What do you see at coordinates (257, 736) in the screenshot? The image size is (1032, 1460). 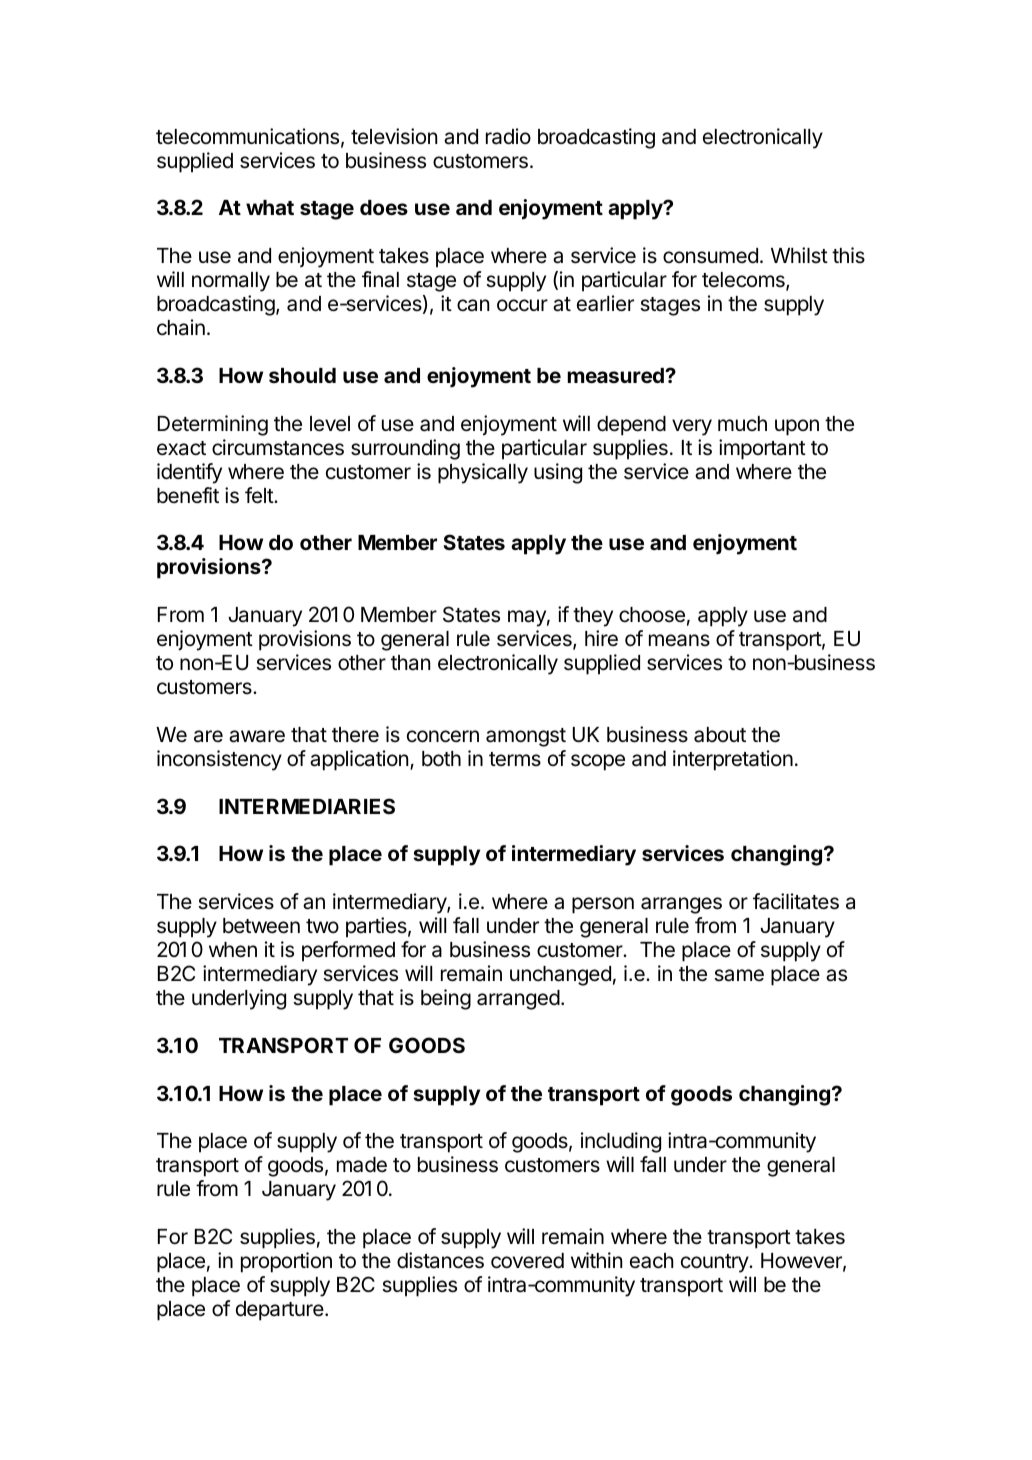 I see `aware` at bounding box center [257, 736].
